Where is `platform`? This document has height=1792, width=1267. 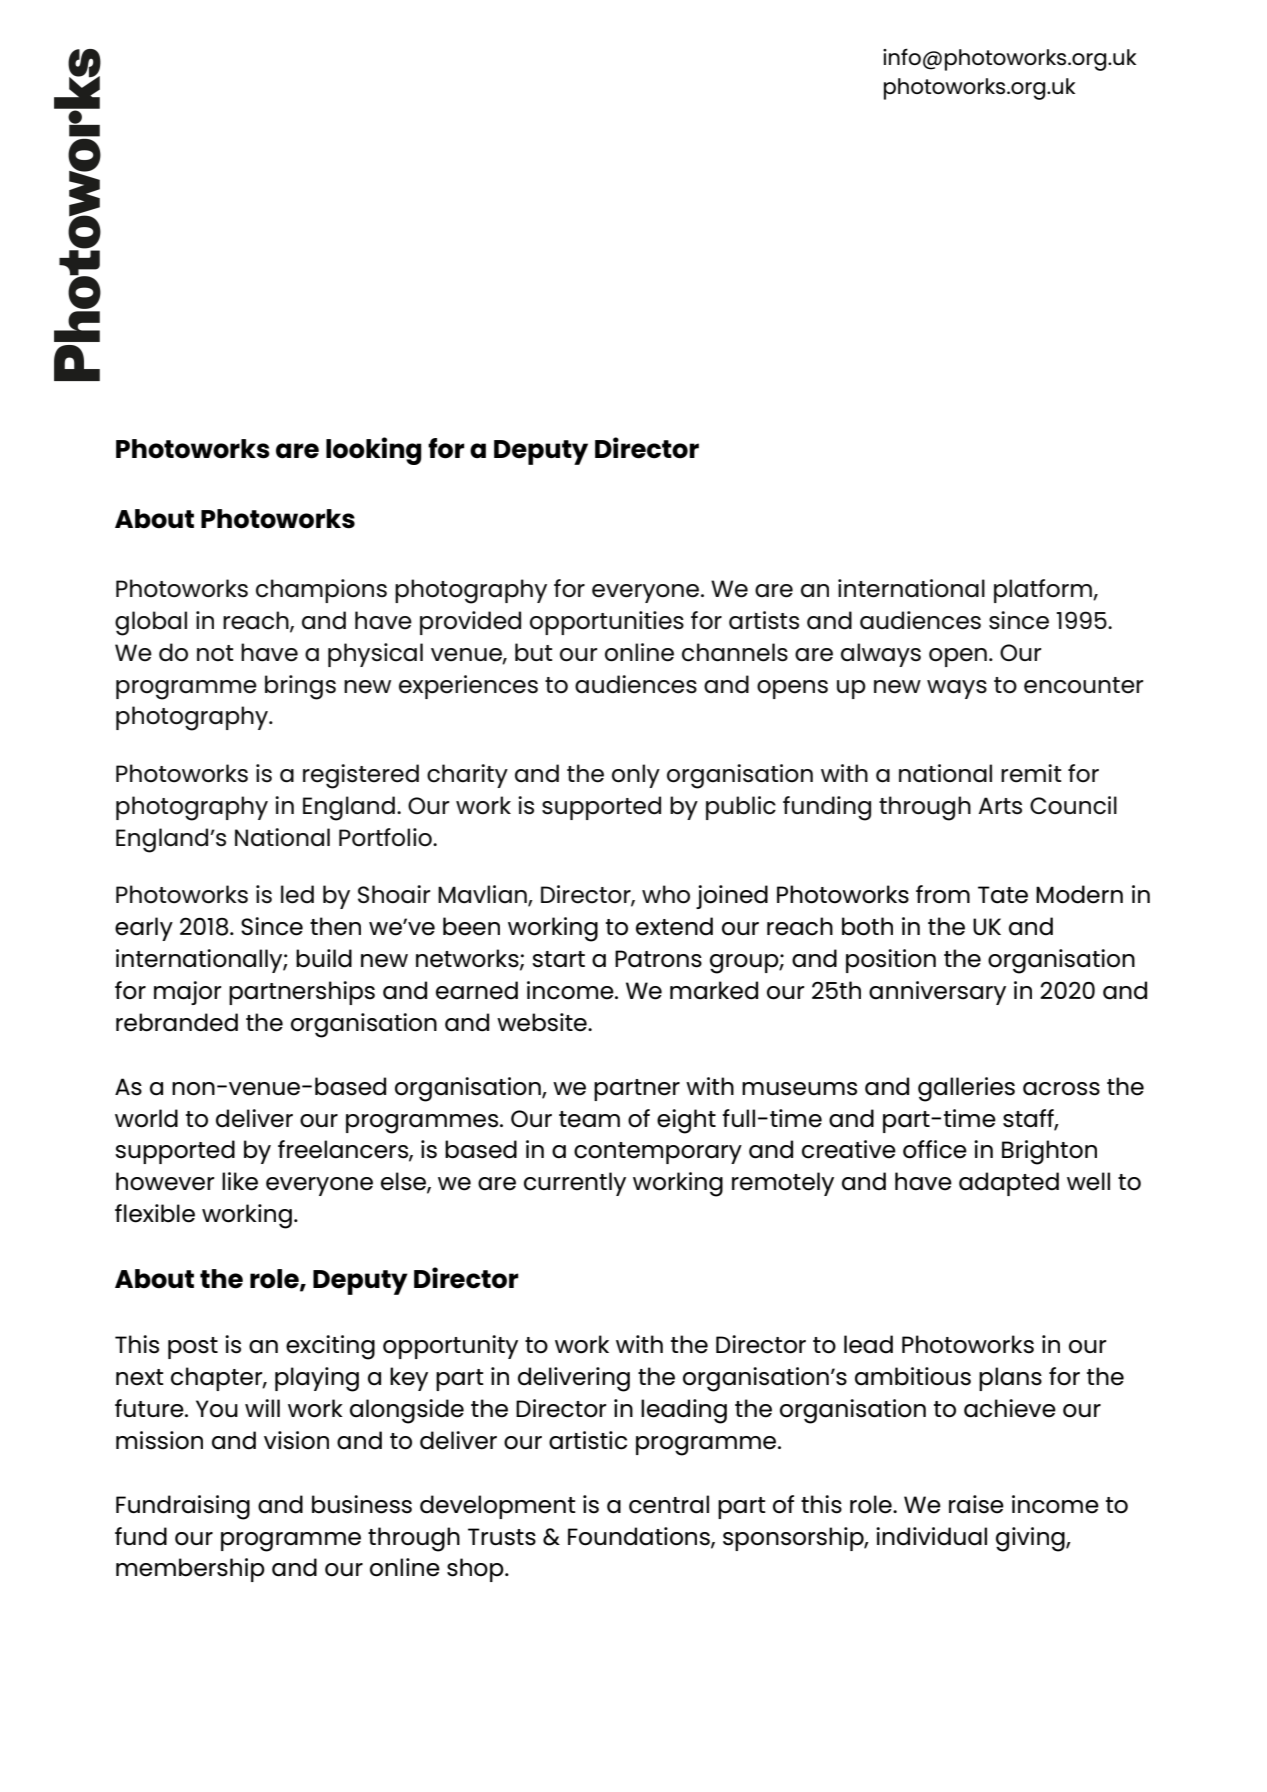
platform is located at coordinates (1044, 591).
